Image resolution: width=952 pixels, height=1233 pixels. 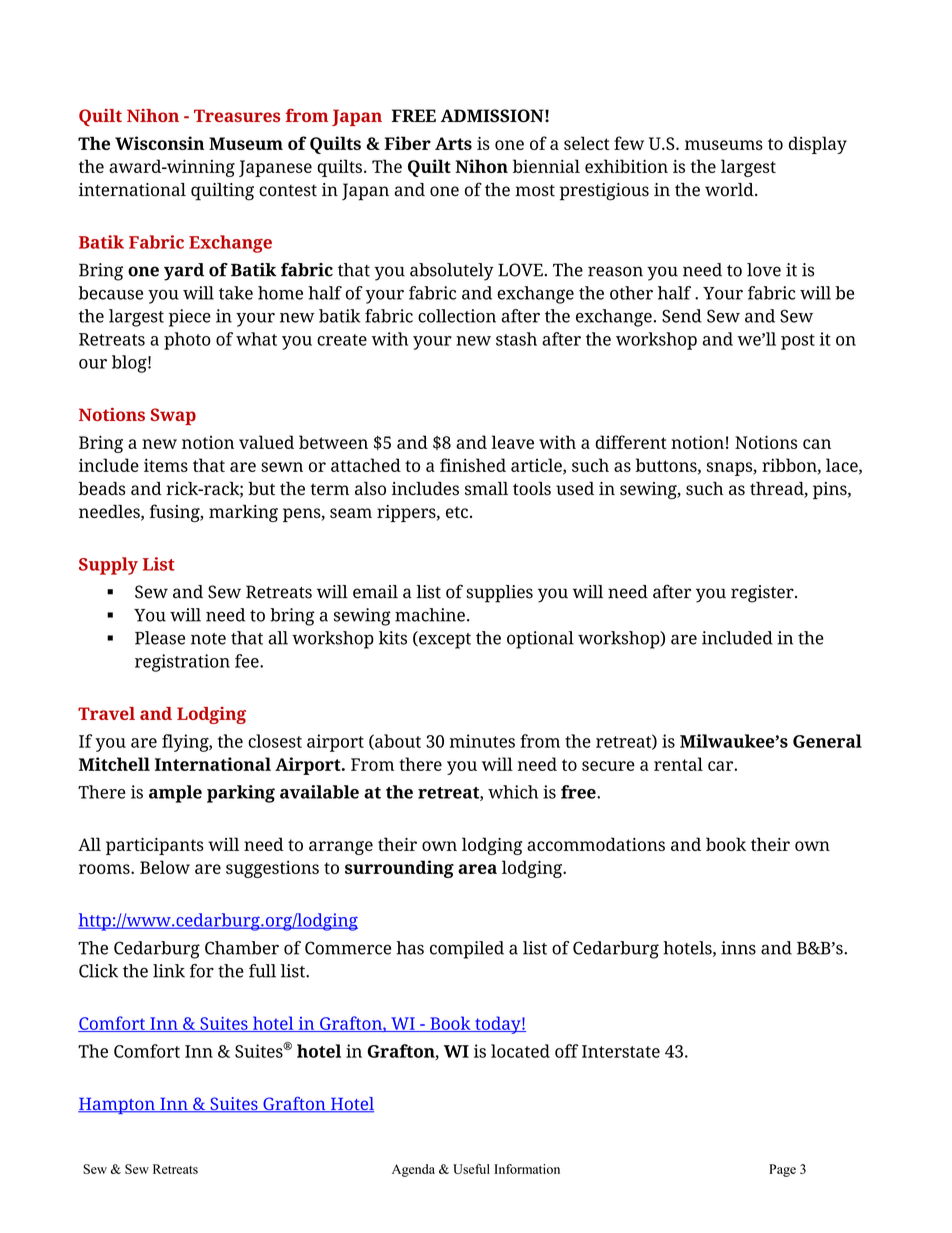 I want to click on Arts, so click(x=453, y=143).
